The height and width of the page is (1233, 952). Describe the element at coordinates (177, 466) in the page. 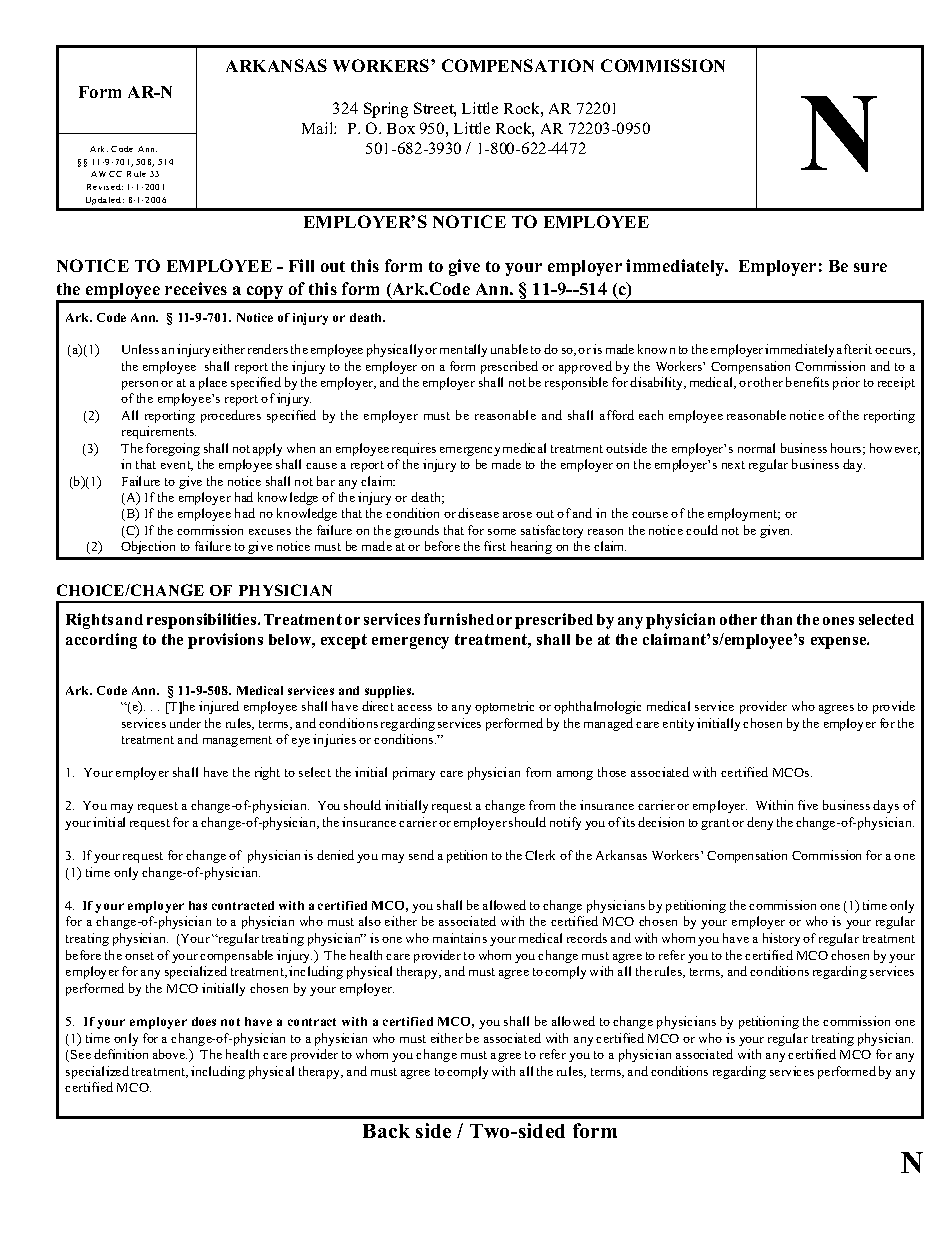

I see `event` at that location.
